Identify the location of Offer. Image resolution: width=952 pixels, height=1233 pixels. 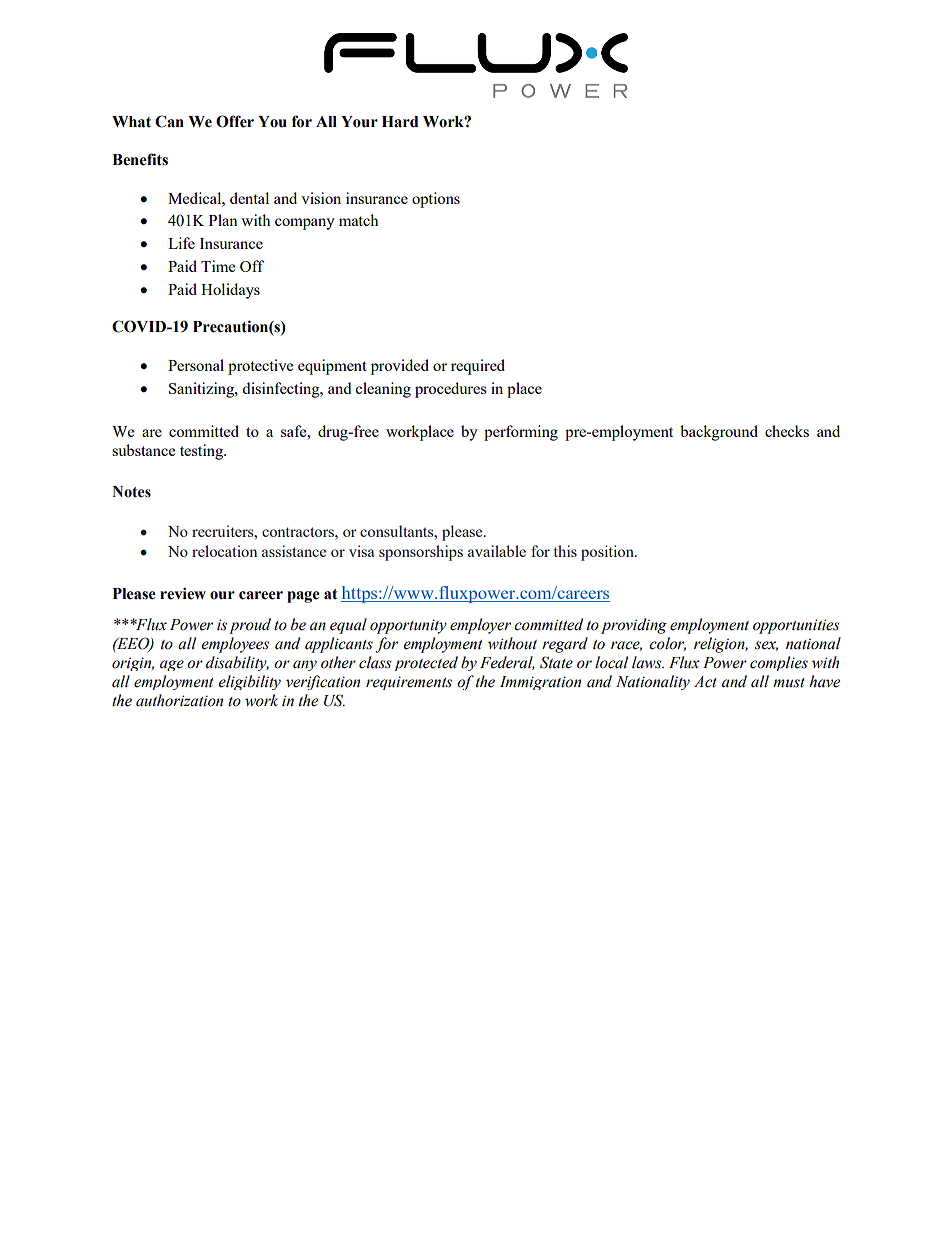
(235, 121).
